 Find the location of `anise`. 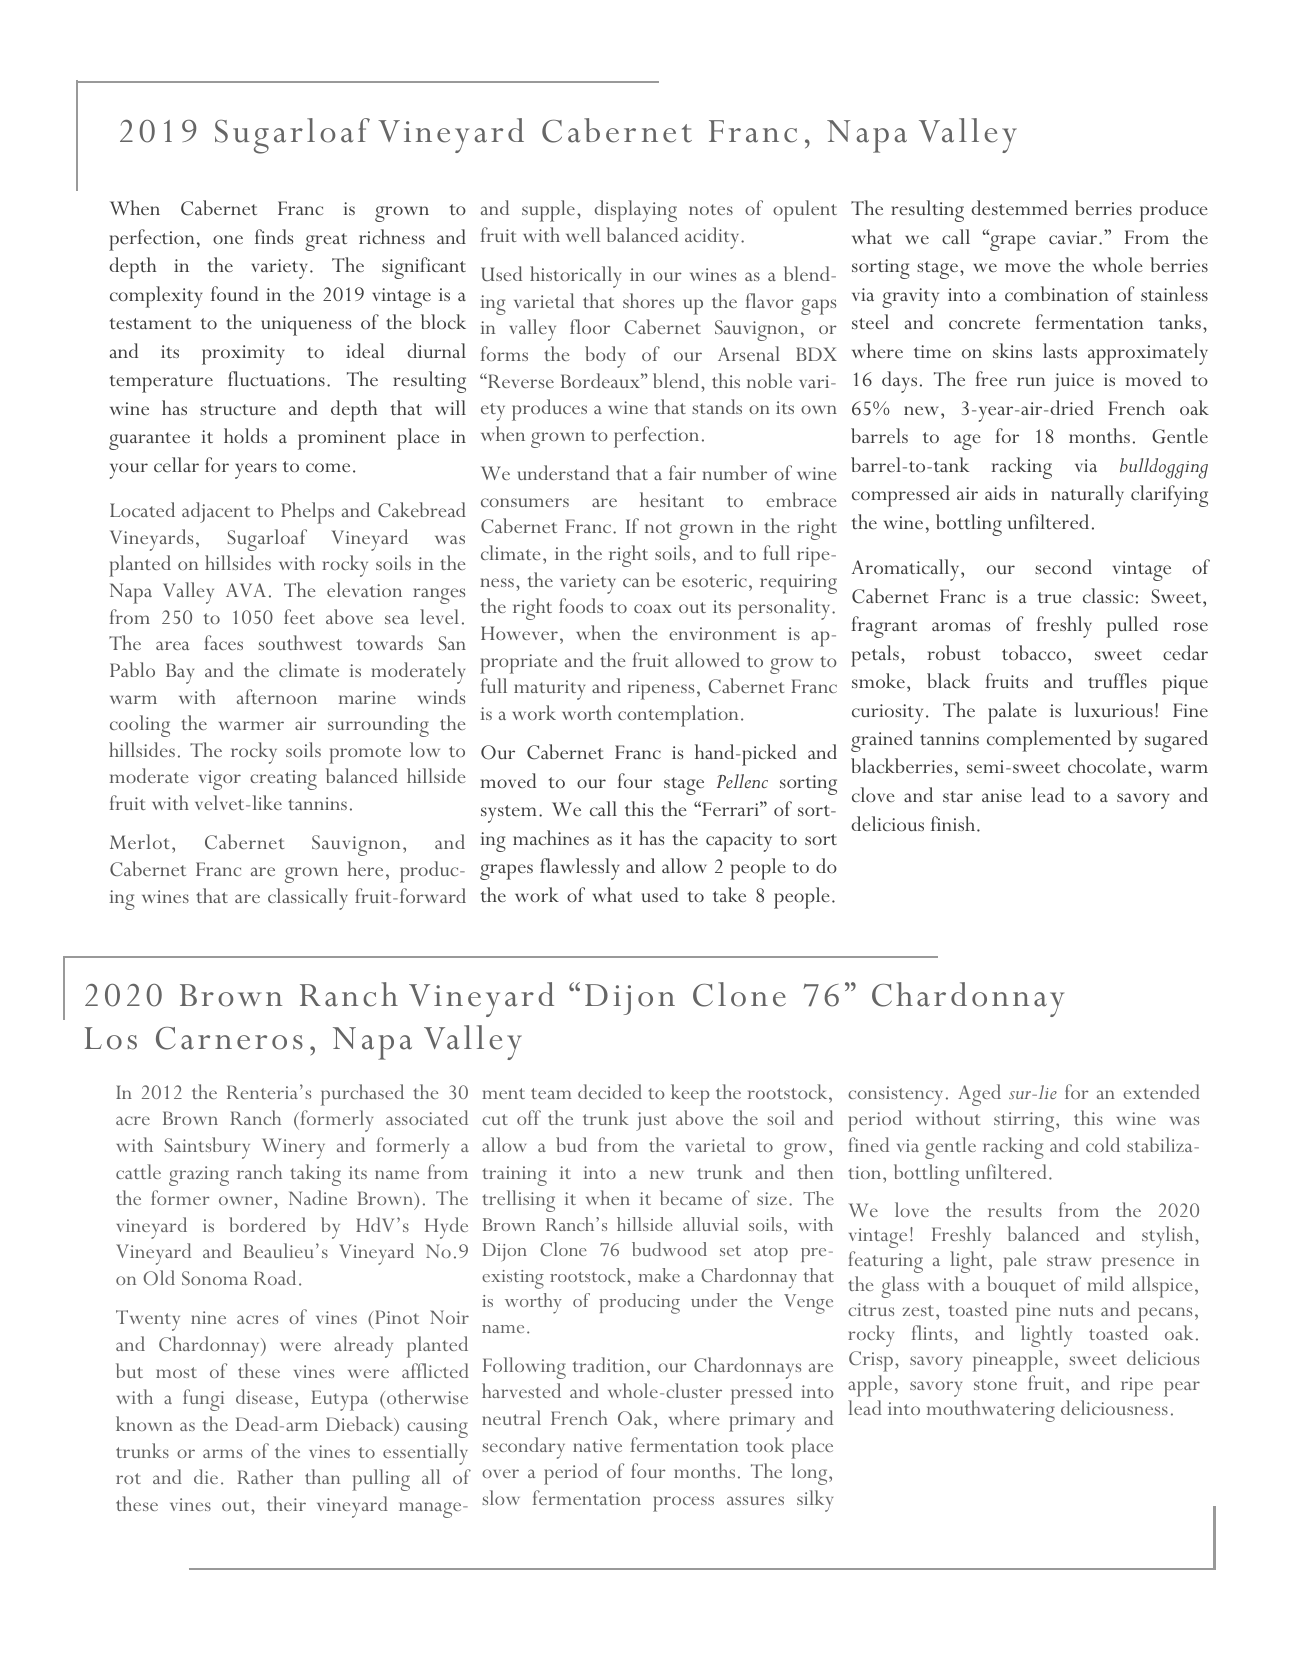

anise is located at coordinates (1002, 795).
